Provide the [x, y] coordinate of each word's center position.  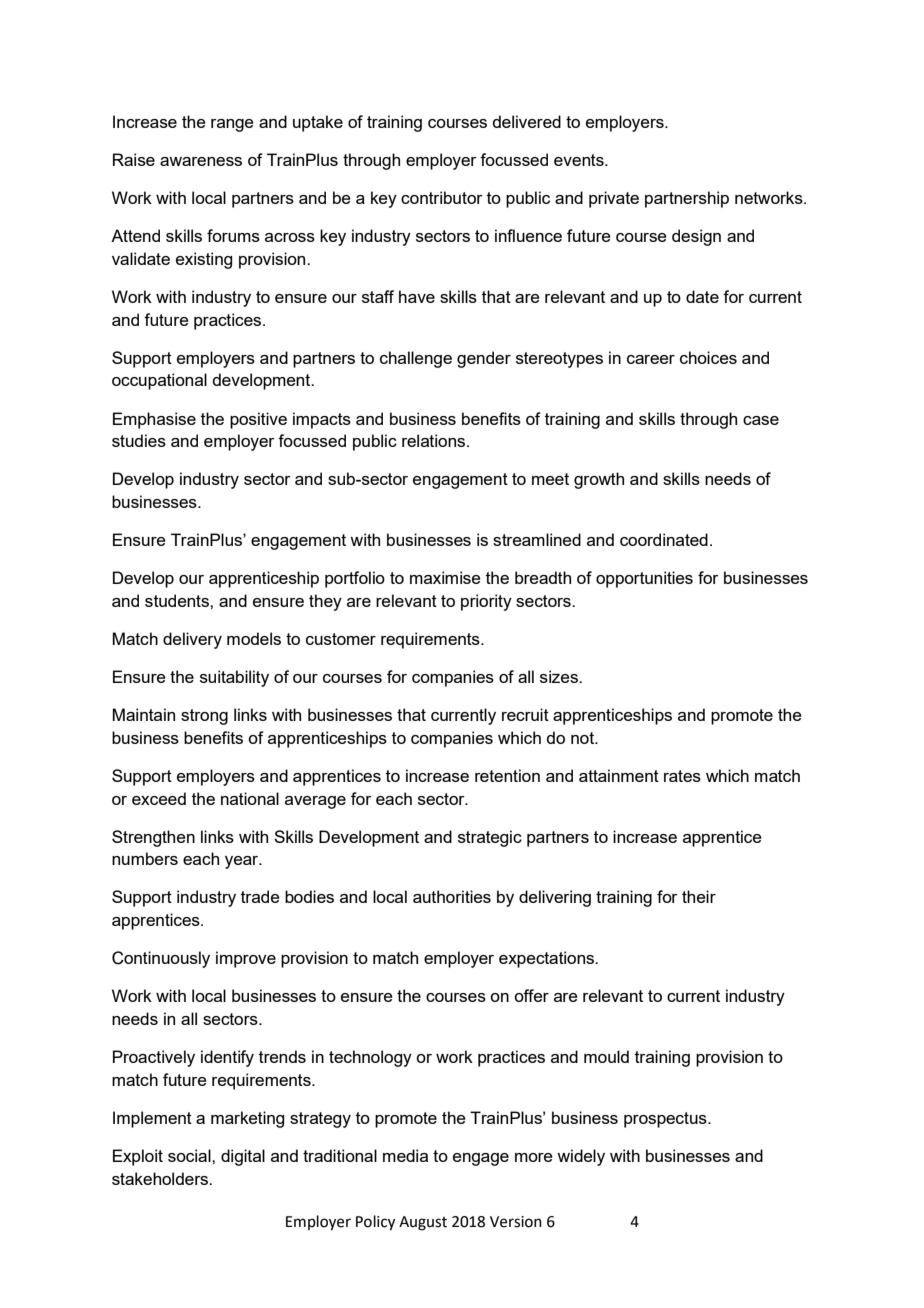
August [423, 1223]
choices [708, 357]
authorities [452, 896]
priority [486, 602]
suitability [234, 678]
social [190, 1155]
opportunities [644, 579]
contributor [442, 197]
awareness [201, 161]
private [614, 199]
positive [258, 420]
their [699, 896]
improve [246, 959]
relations [435, 440]
